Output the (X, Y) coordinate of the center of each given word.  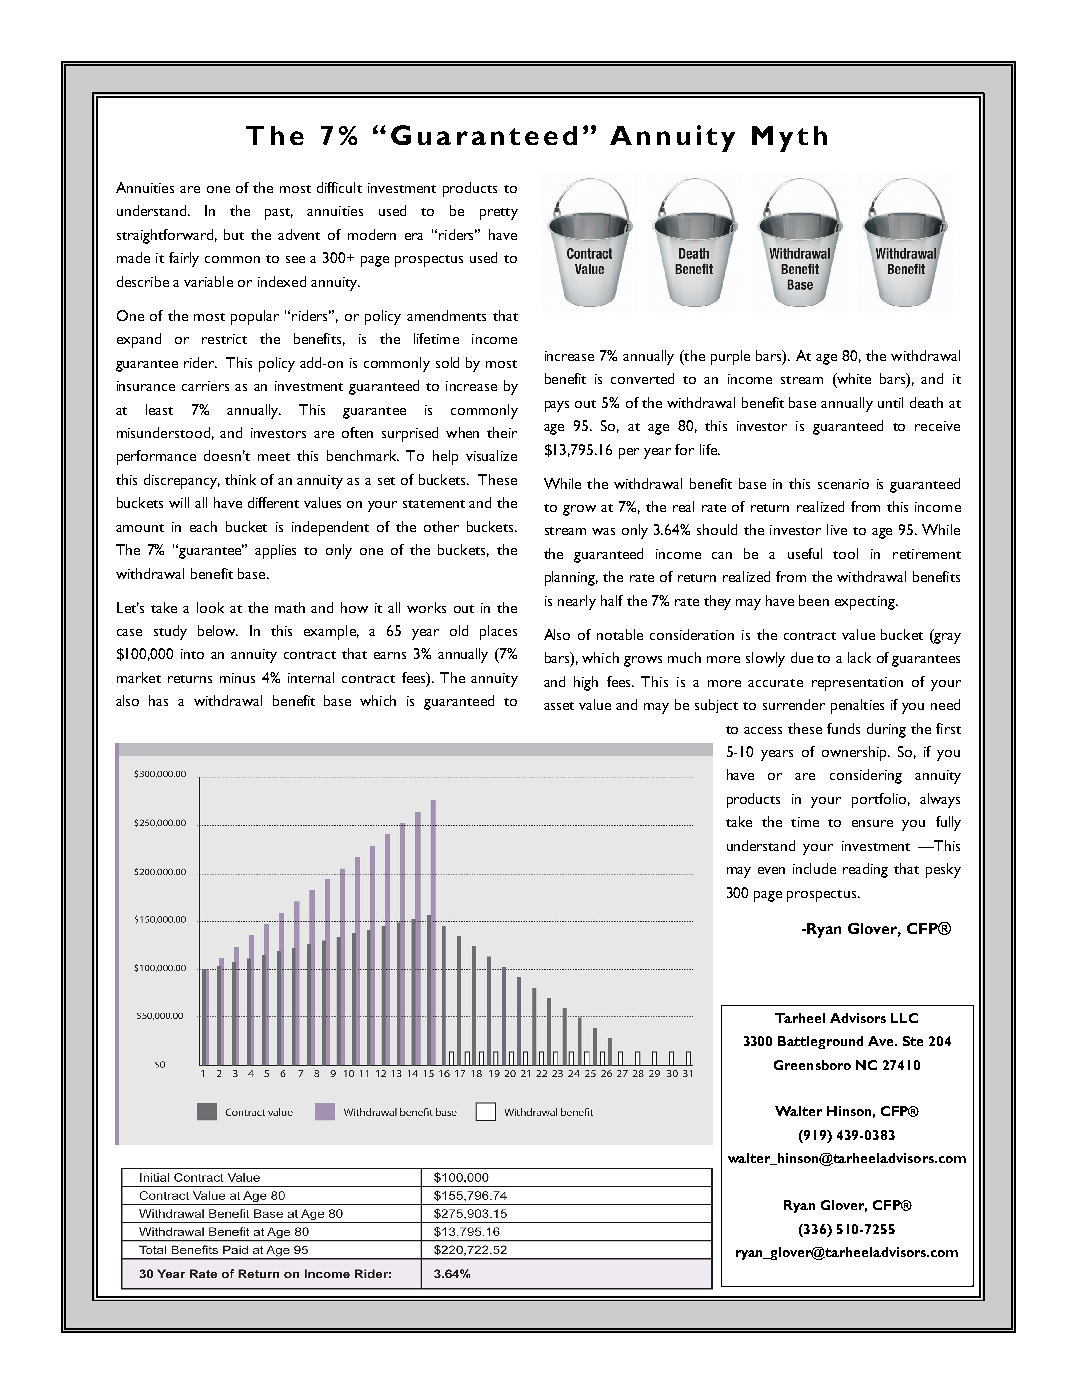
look (210, 607)
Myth (789, 139)
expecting (866, 603)
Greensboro (812, 1065)
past (279, 214)
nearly (577, 602)
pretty (499, 214)
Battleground (820, 1042)
